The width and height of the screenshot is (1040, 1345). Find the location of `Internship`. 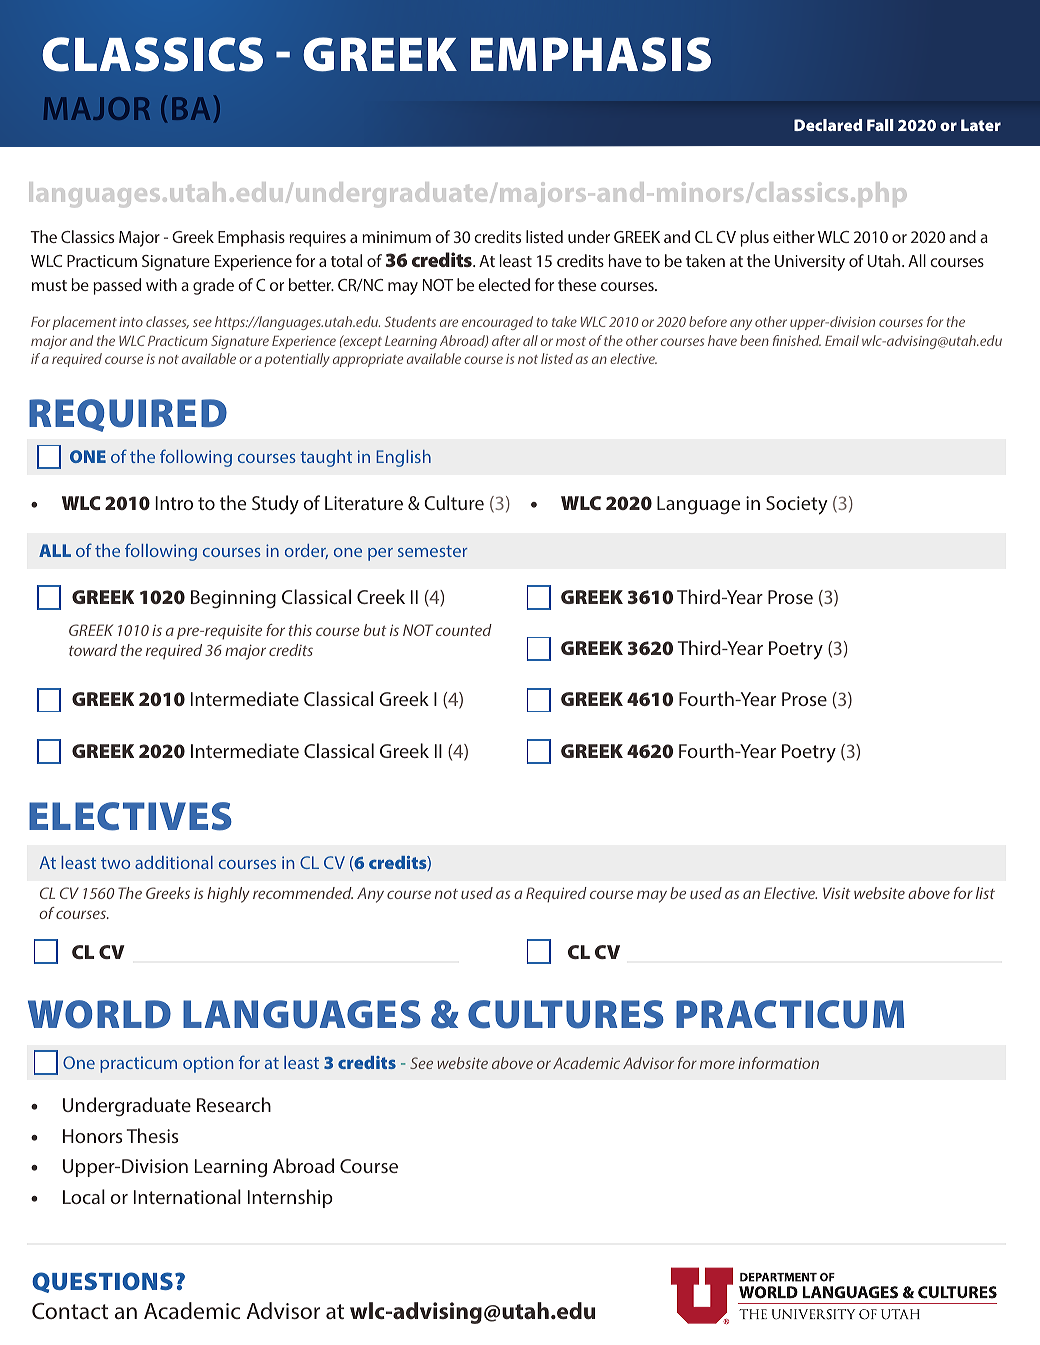

Internship is located at coordinates (290, 1198).
